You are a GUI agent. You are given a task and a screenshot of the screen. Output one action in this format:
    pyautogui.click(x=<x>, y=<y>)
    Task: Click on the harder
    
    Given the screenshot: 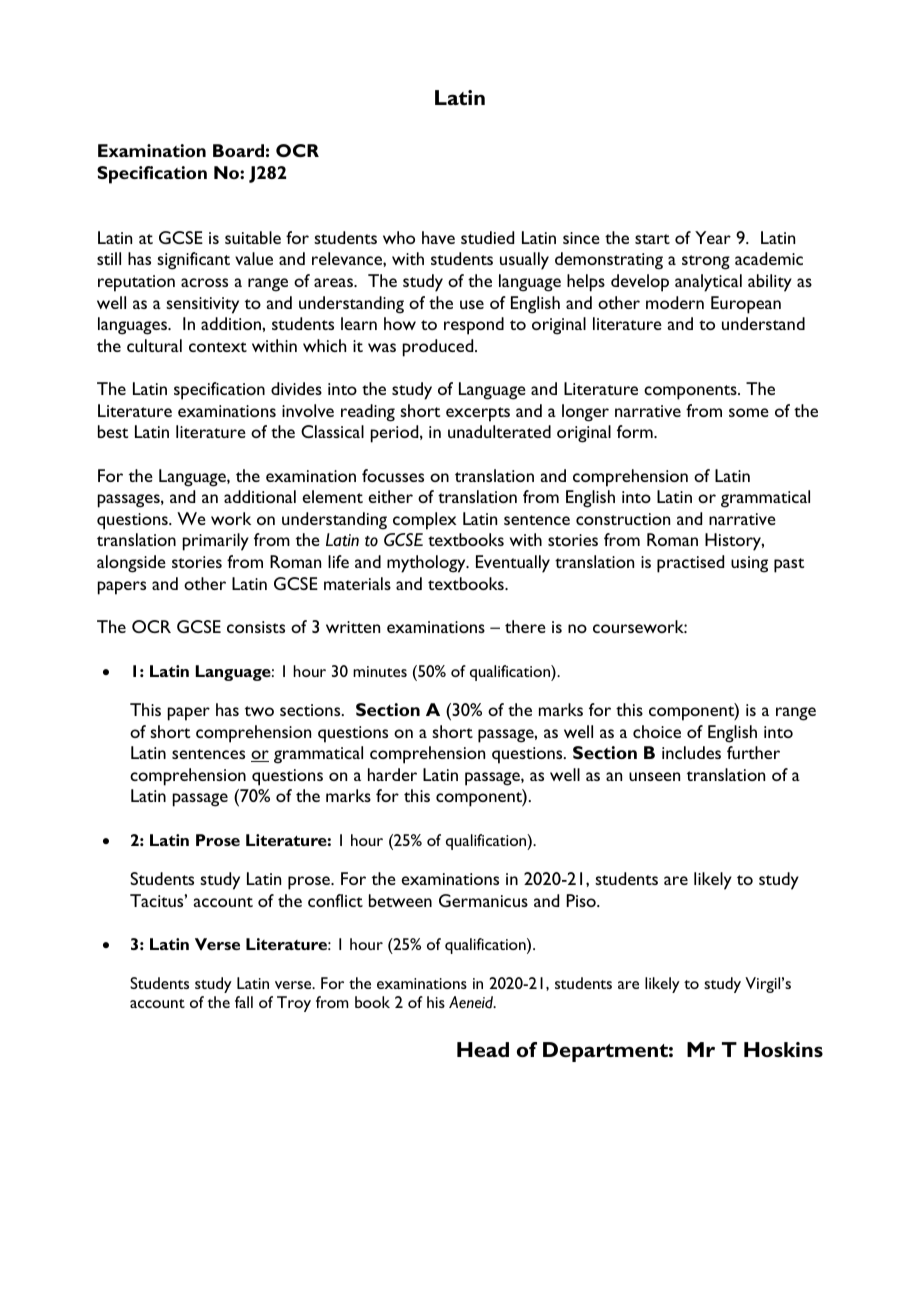 What is the action you would take?
    pyautogui.click(x=392, y=774)
